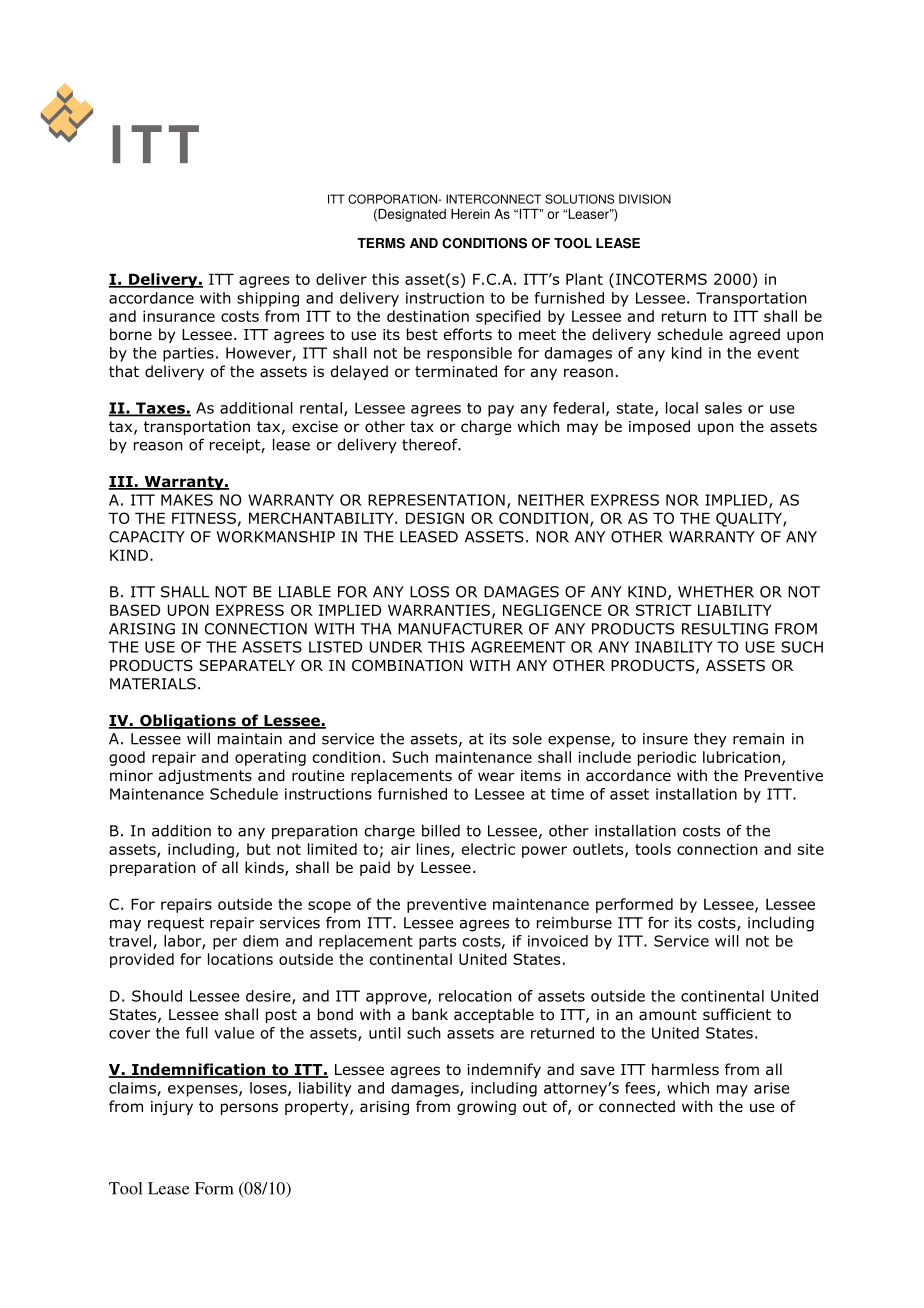 This page has width=924, height=1308. Describe the element at coordinates (741, 757) in the page. I see `lubrication` at that location.
